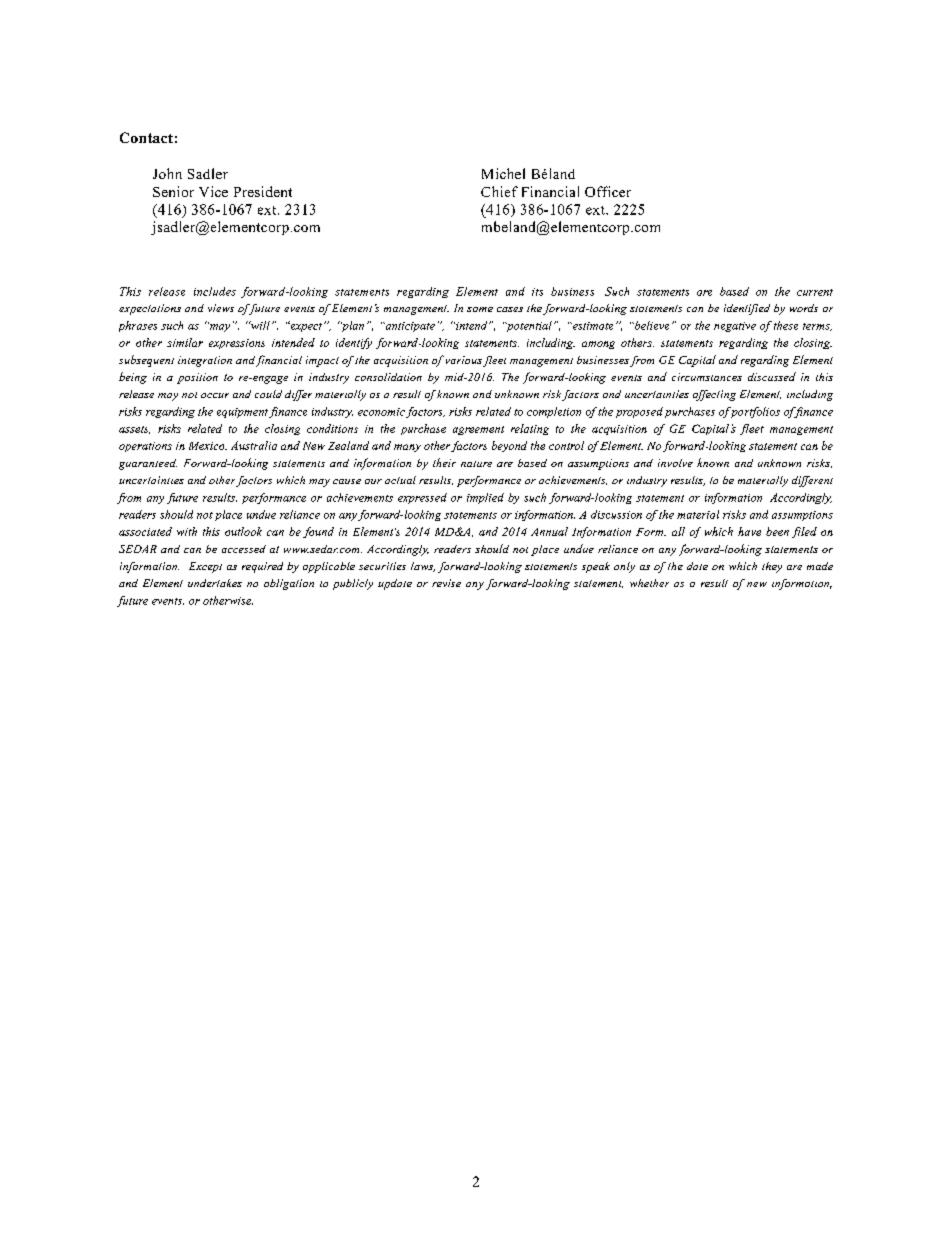 The height and width of the image is (1233, 952). Describe the element at coordinates (608, 191) in the image. I see `Officer` at that location.
